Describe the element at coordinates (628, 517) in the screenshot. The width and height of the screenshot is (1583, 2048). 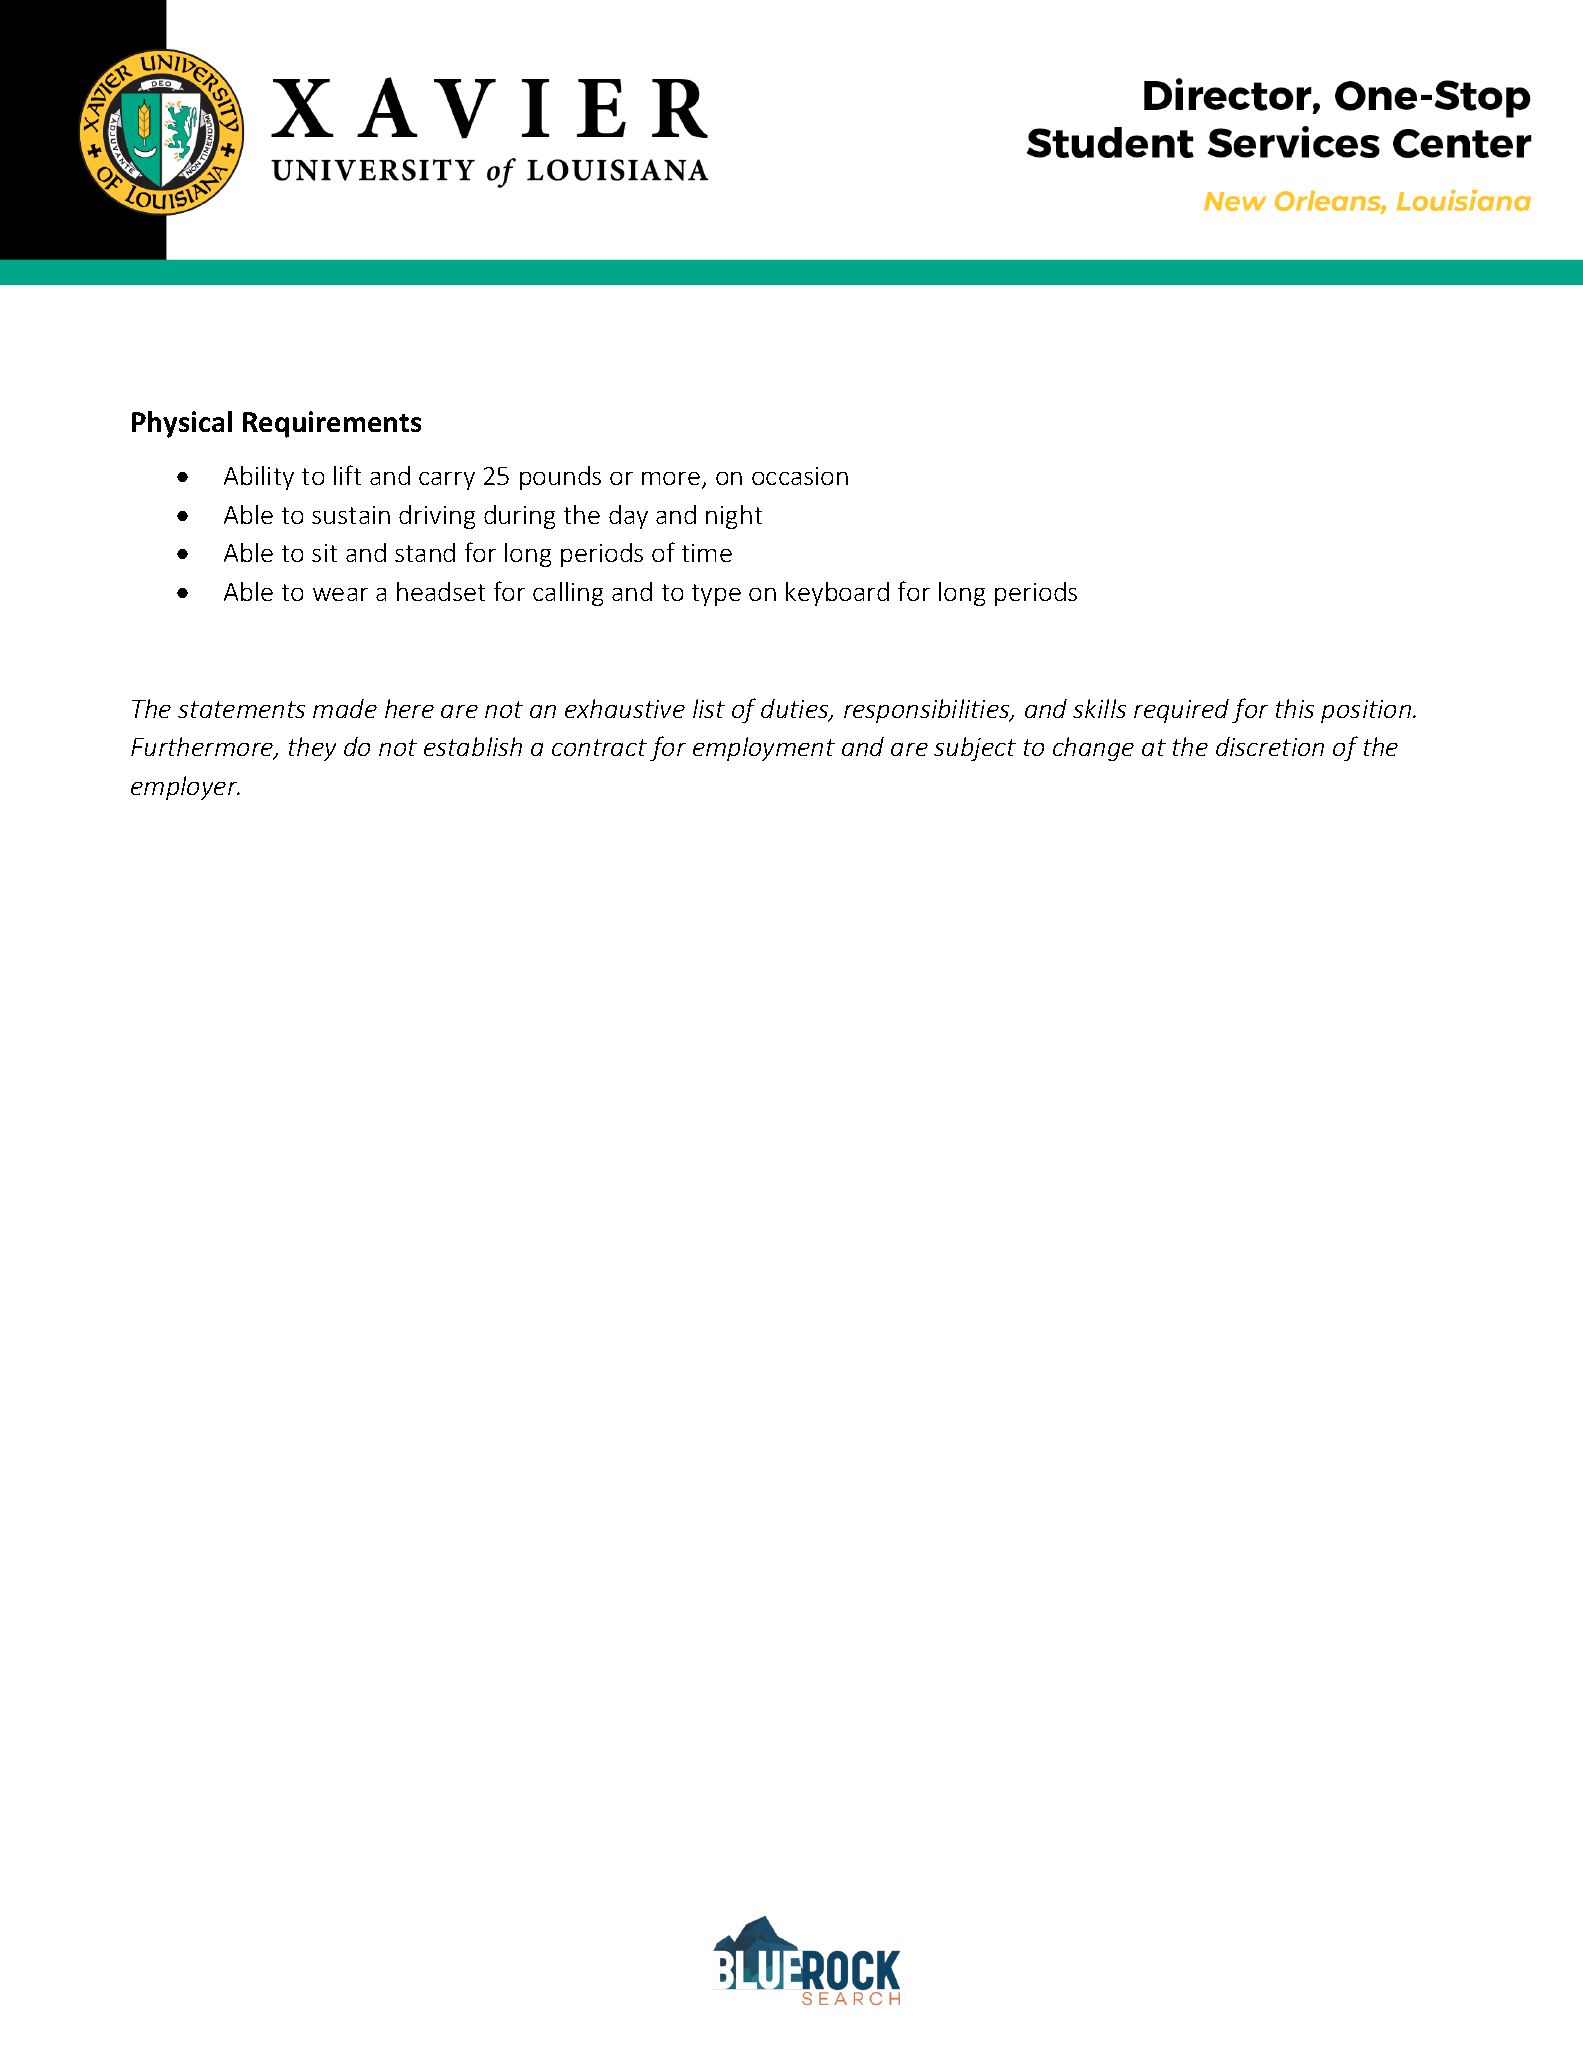
I see `day` at that location.
